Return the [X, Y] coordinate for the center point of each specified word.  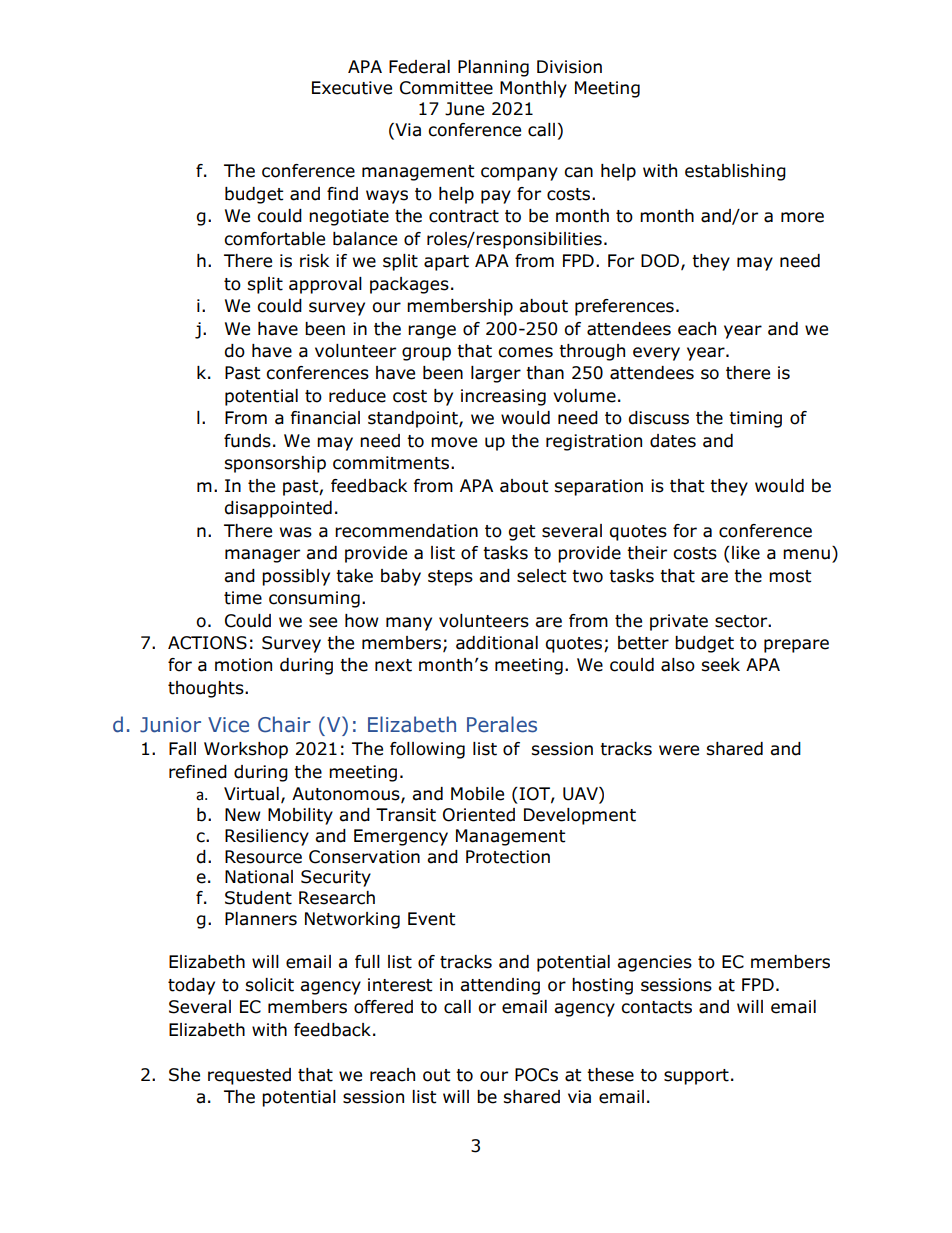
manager [262, 556]
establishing [735, 172]
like [746, 553]
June [464, 109]
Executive [352, 88]
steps [450, 578]
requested [249, 1076]
